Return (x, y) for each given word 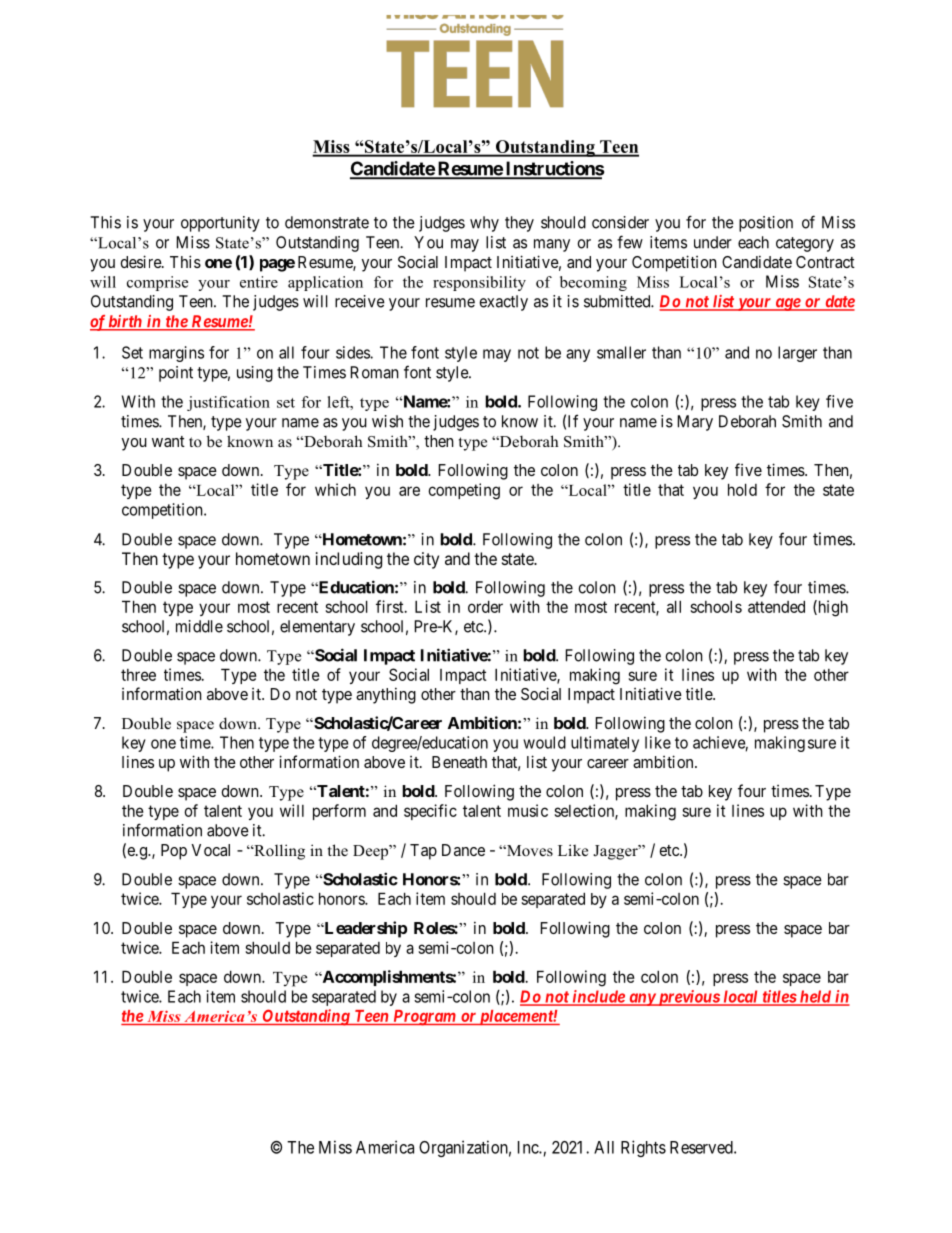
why (484, 224)
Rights (643, 1148)
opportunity (220, 224)
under (713, 242)
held (815, 997)
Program (424, 1018)
